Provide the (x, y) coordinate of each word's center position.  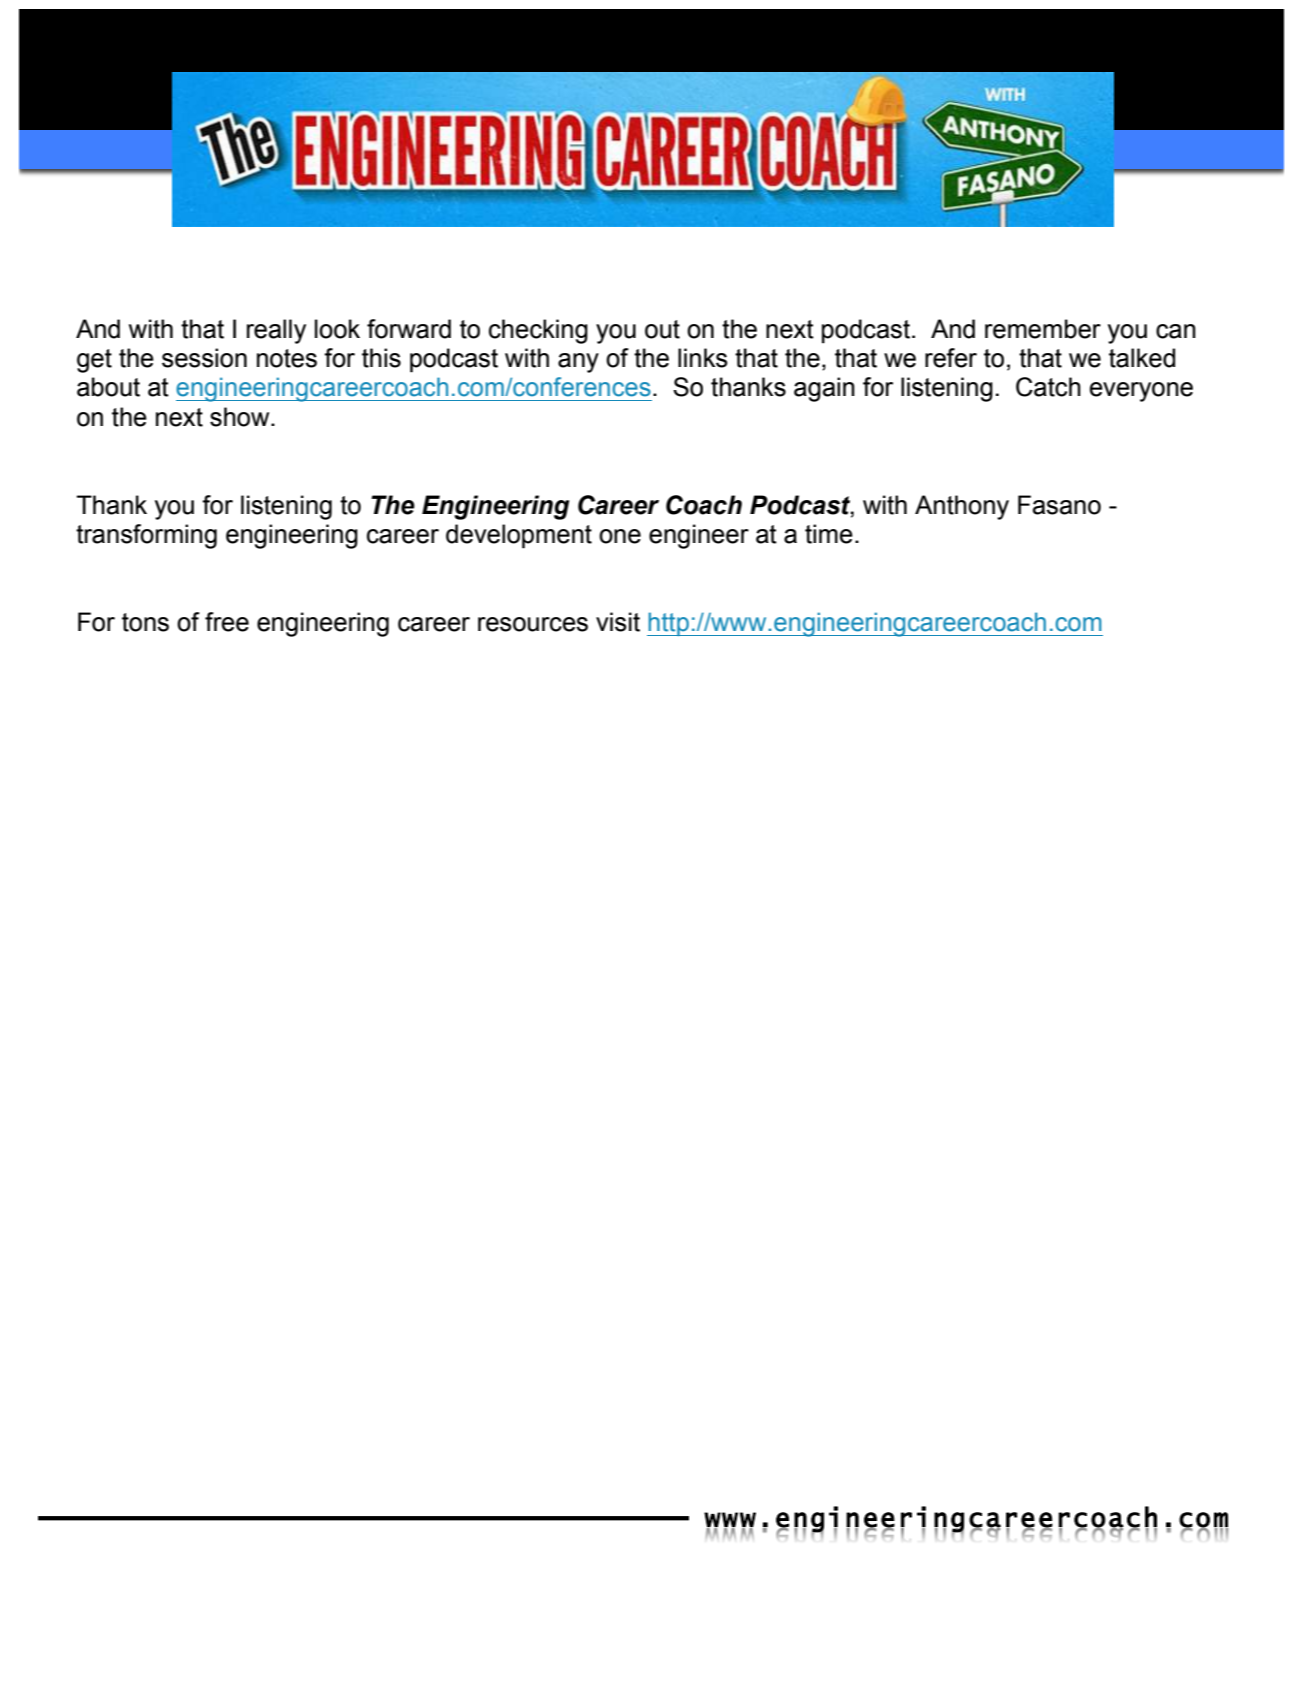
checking (538, 331)
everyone (1141, 392)
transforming (146, 536)
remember (1043, 329)
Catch (1048, 387)
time (829, 534)
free (227, 622)
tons (145, 622)
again (824, 389)
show (241, 417)
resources (533, 624)
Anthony (962, 507)
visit (618, 622)
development (519, 536)
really (276, 331)
